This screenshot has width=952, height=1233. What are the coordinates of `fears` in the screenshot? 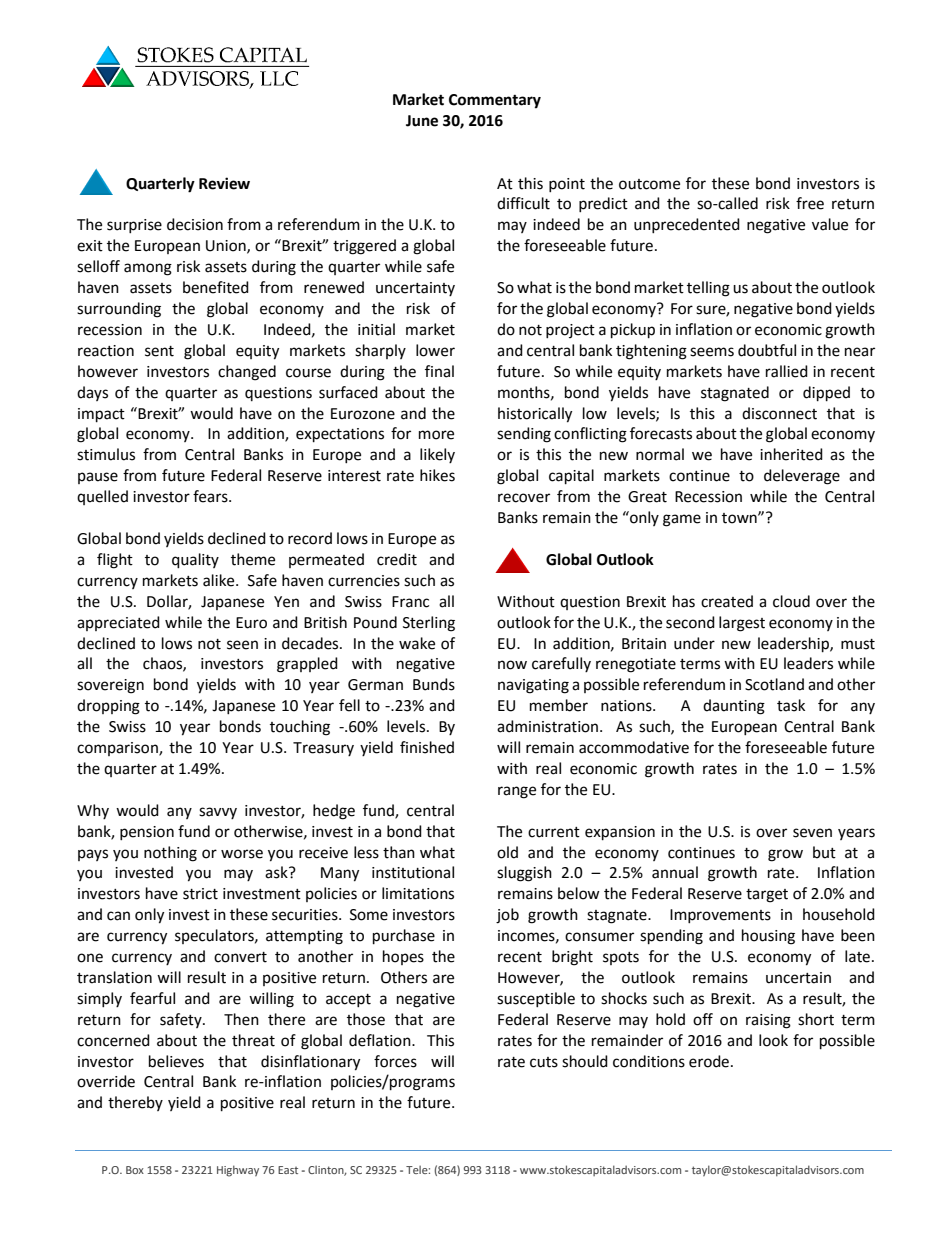 It's located at (211, 496).
